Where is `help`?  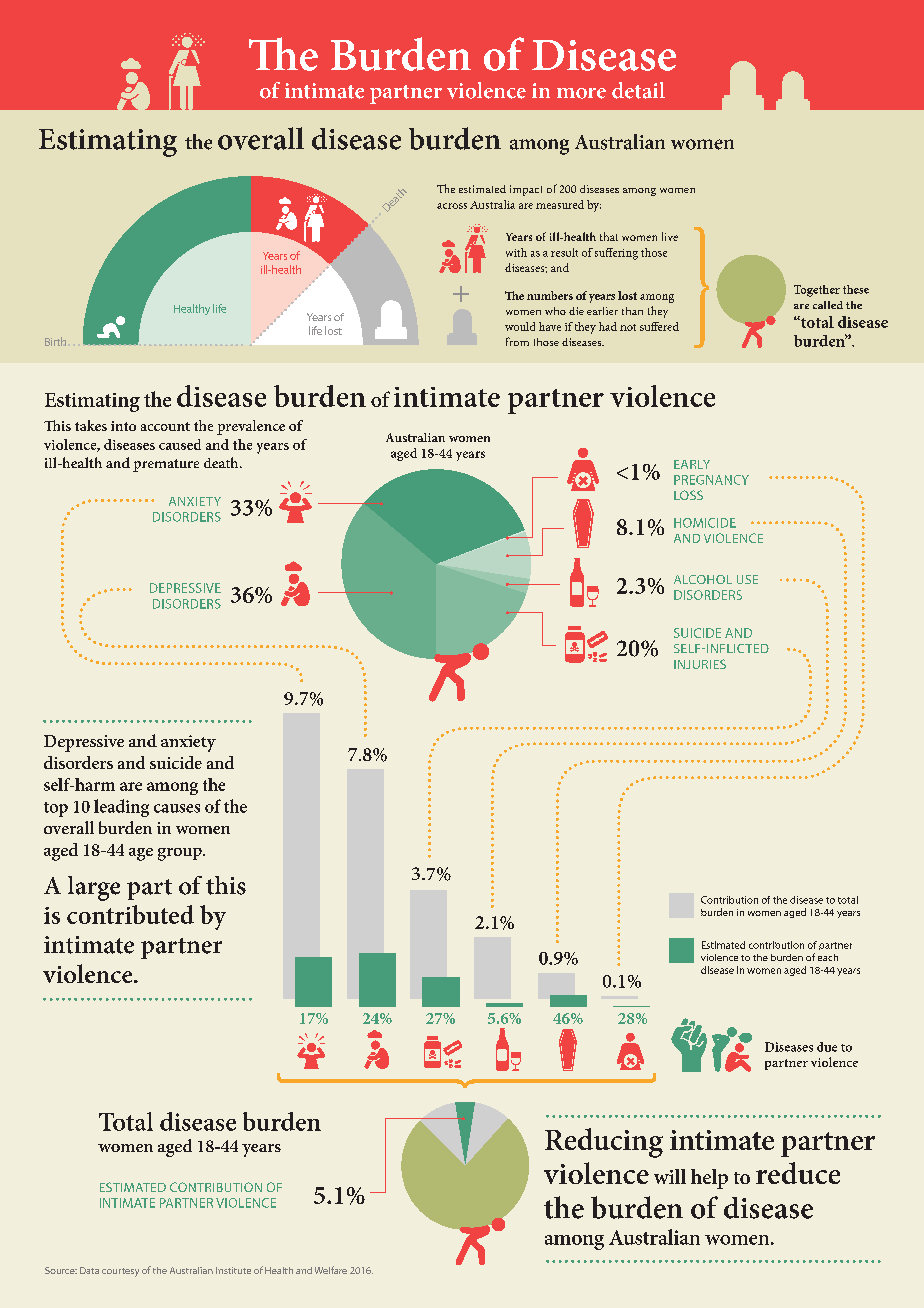
help is located at coordinates (709, 1179).
